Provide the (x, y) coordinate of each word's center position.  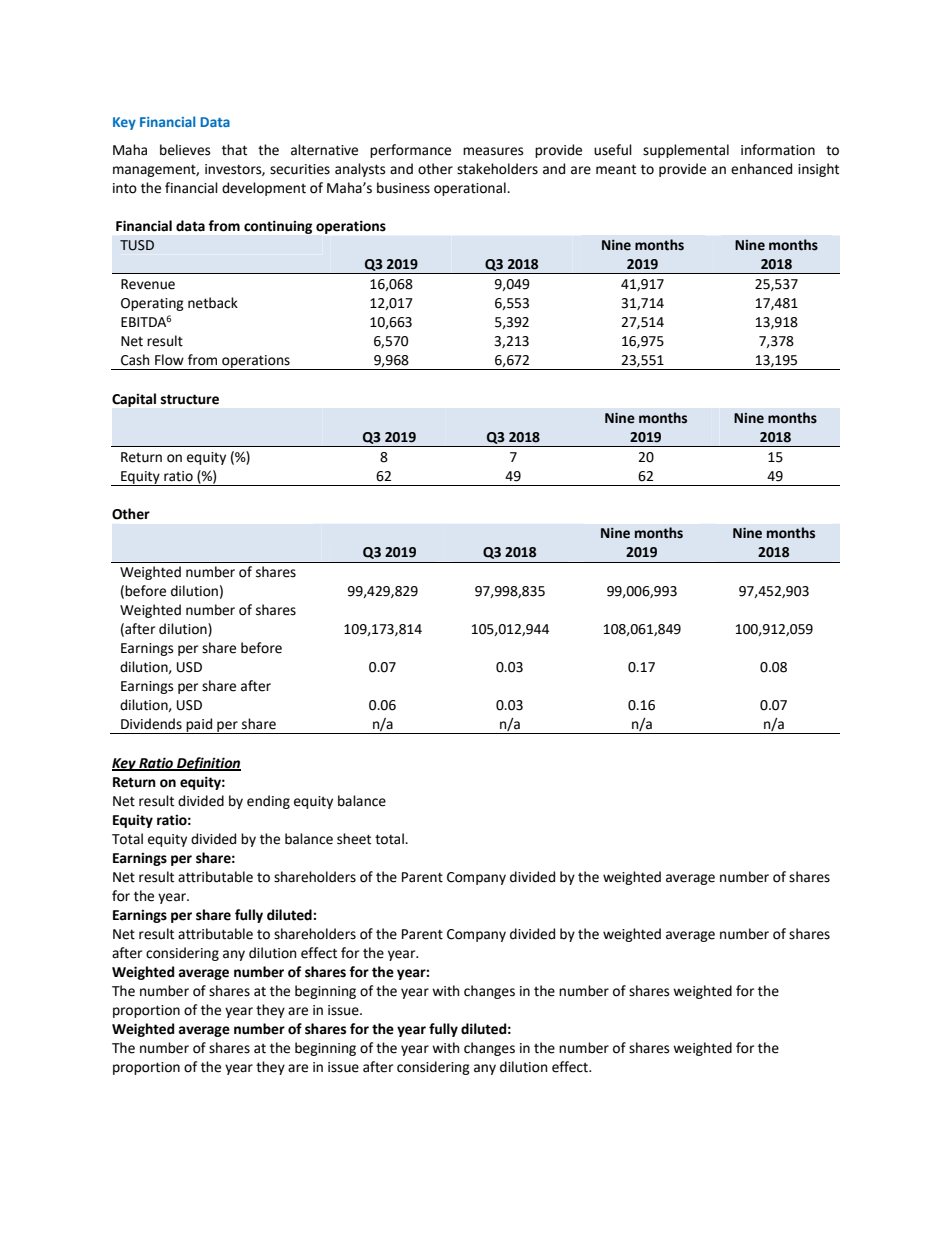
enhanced (761, 169)
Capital (134, 400)
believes (185, 150)
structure (190, 399)
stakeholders (497, 169)
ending (268, 802)
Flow (169, 360)
